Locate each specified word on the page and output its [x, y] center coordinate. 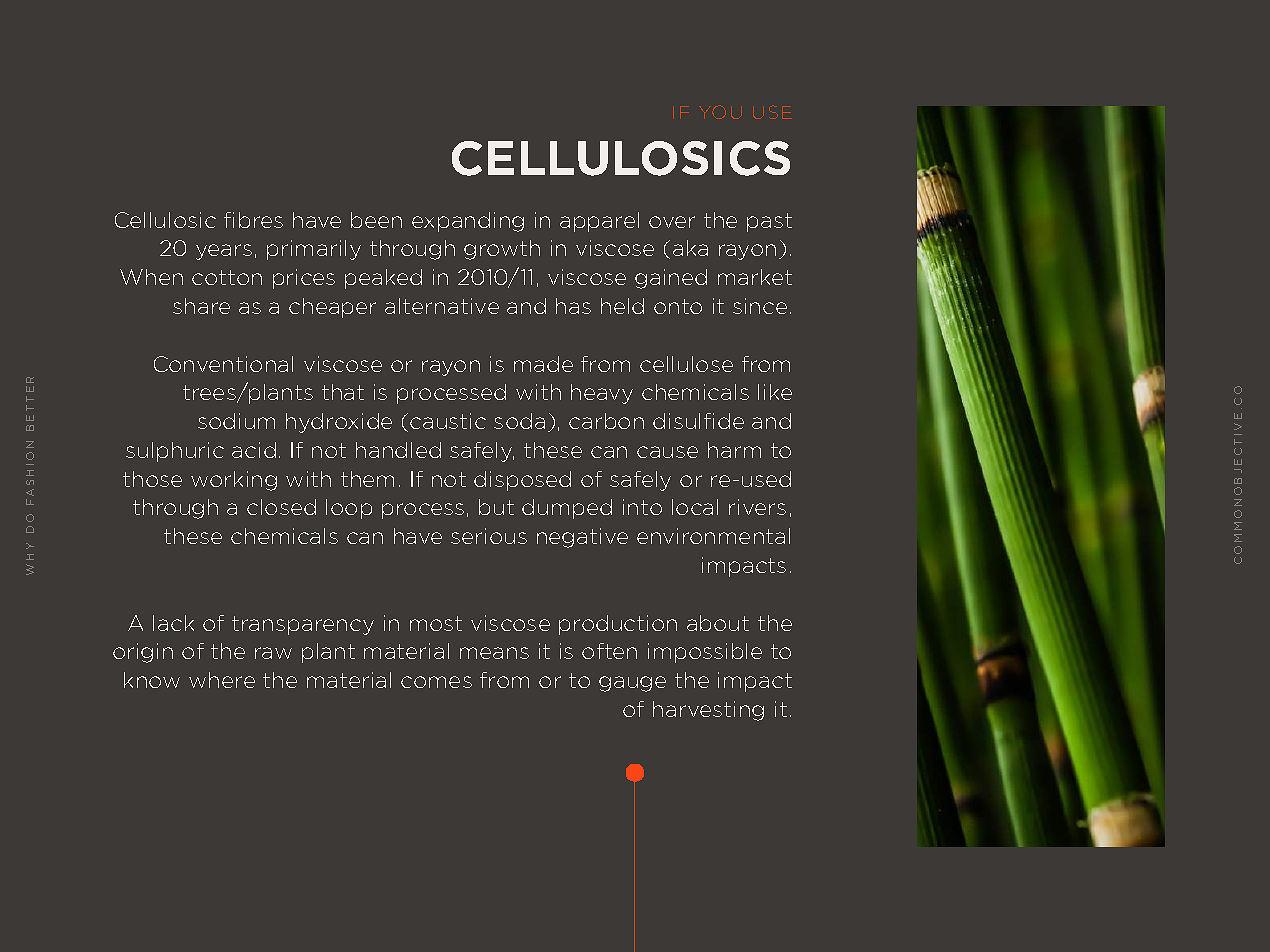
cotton [227, 277]
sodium [236, 421]
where [222, 680]
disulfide [698, 421]
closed [281, 507]
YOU [720, 112]
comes [436, 682]
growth [502, 250]
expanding [468, 222]
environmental [713, 536]
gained [671, 279]
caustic [448, 421]
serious [489, 536]
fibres [253, 220]
